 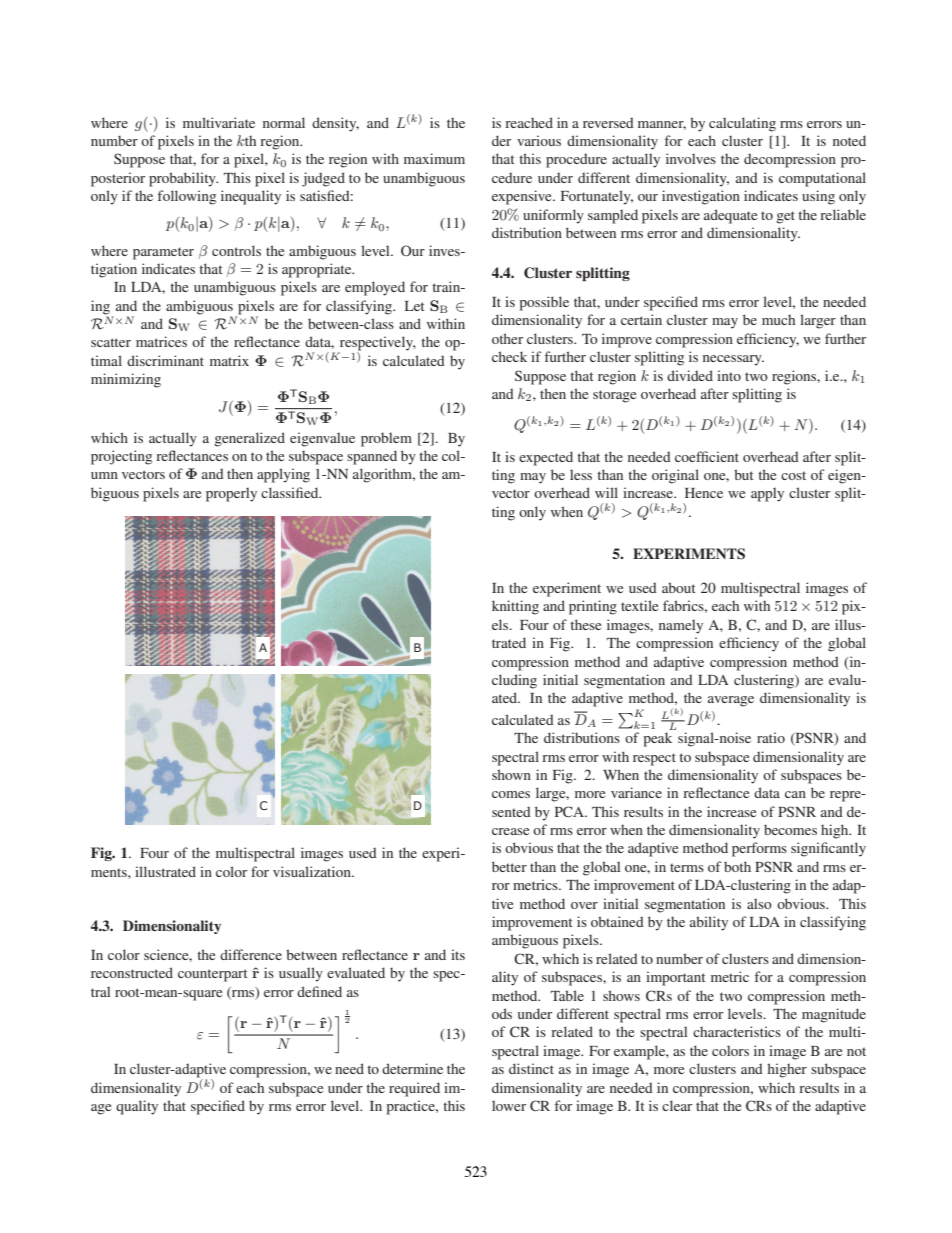 What do you see at coordinates (691, 158) in the screenshot?
I see `involves` at bounding box center [691, 158].
